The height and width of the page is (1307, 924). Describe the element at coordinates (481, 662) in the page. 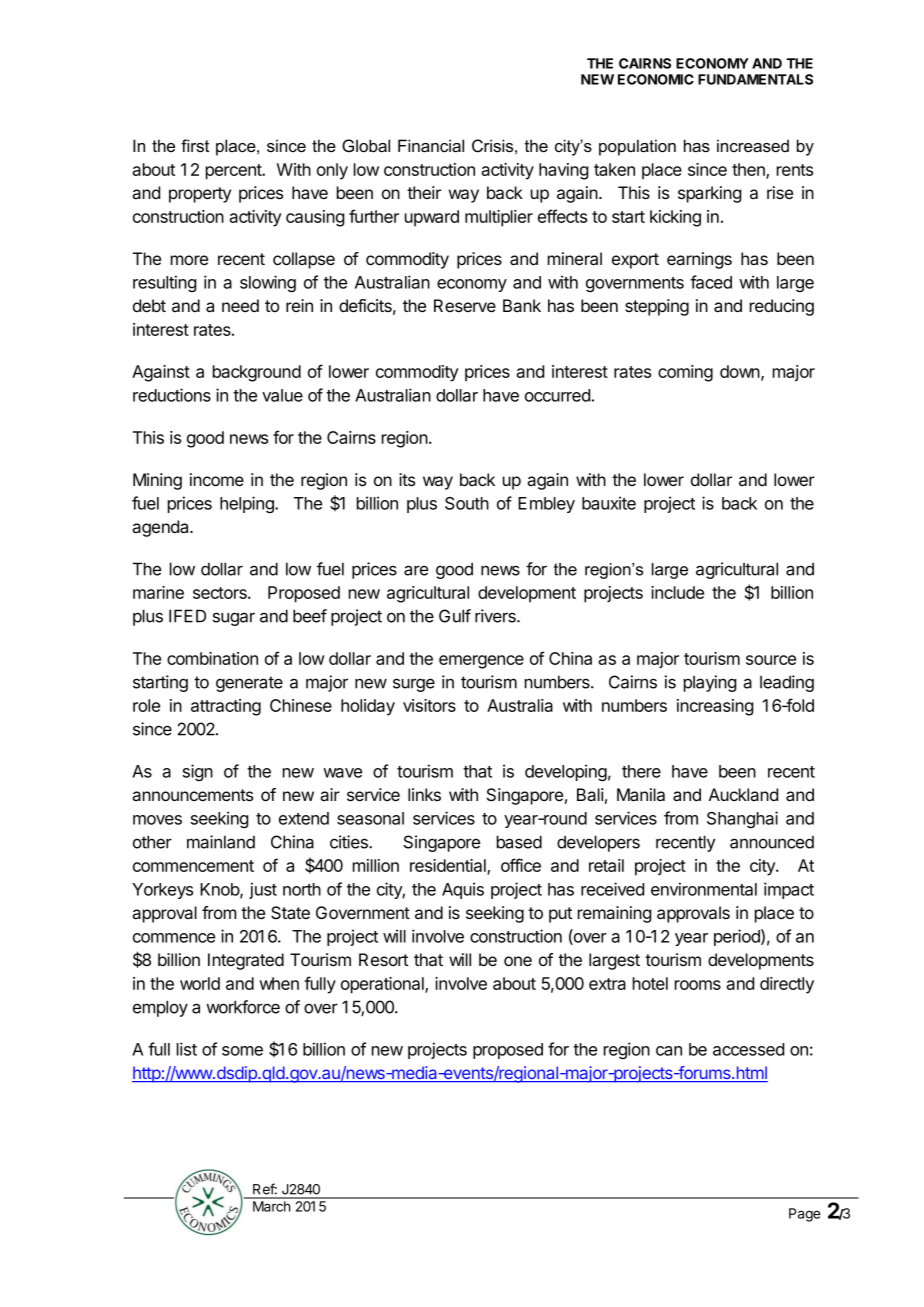

I see `emergence` at that location.
